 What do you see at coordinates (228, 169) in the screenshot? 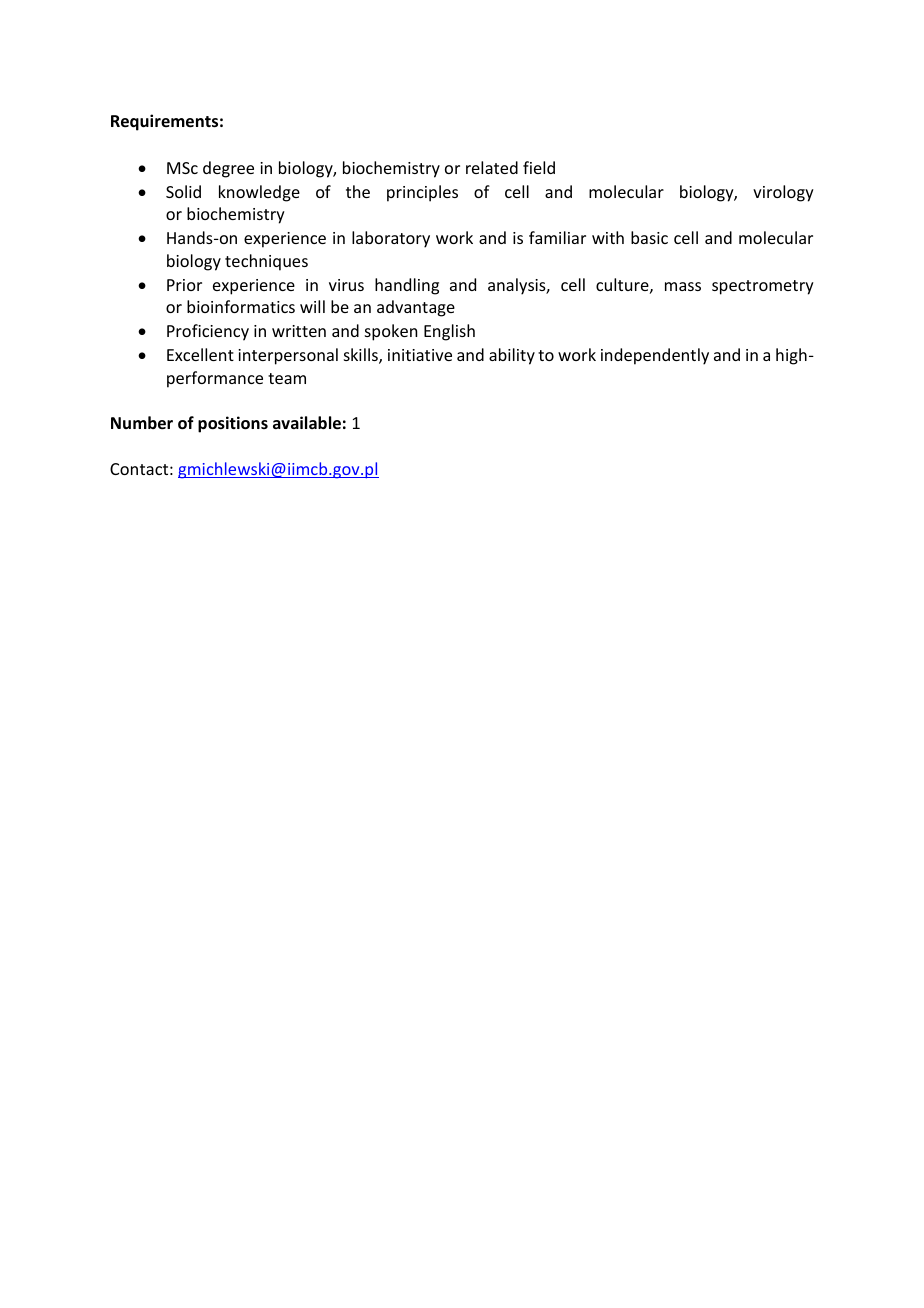
I see `degree` at bounding box center [228, 169].
